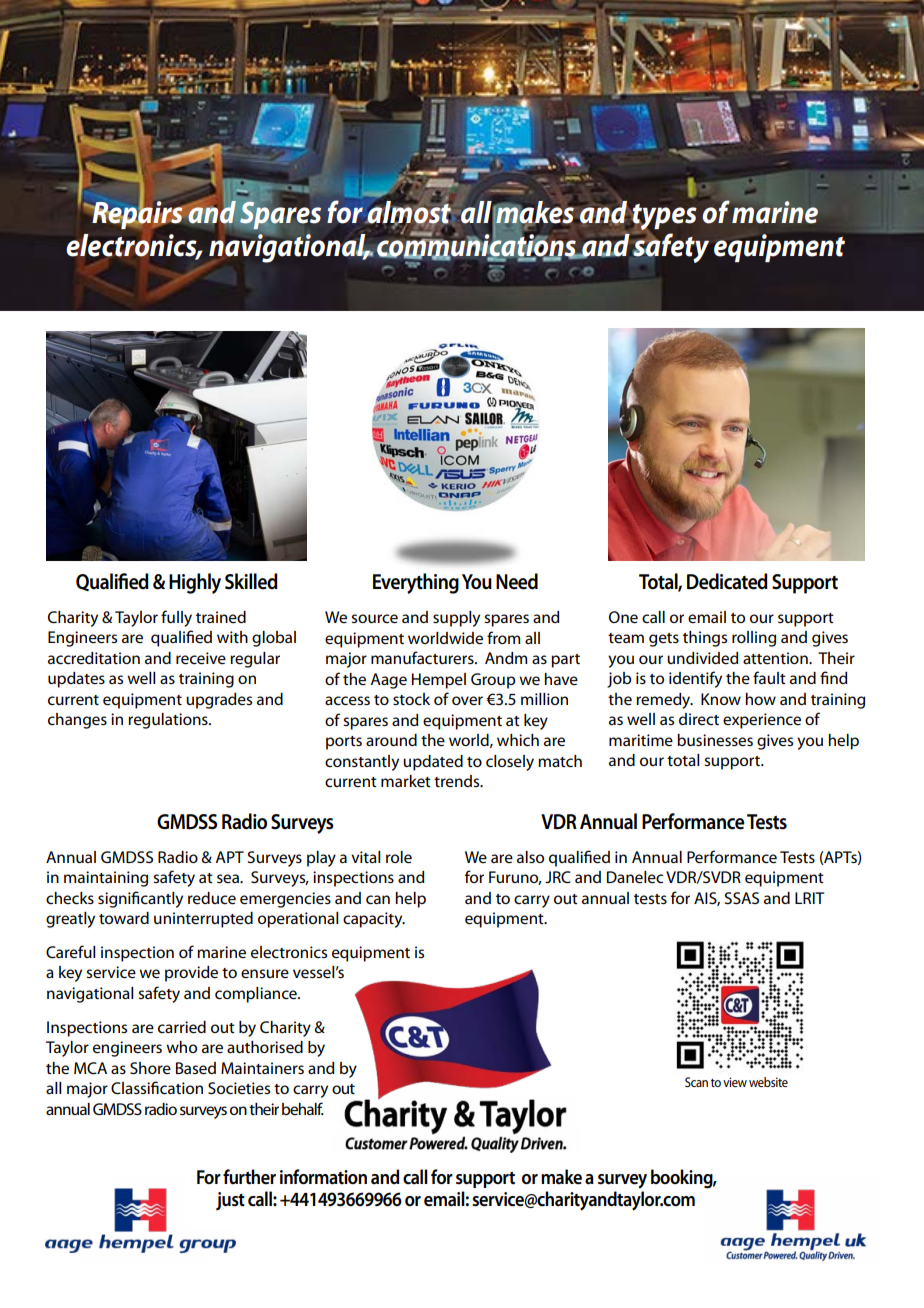 This page has height=1308, width=924. Describe the element at coordinates (409, 212) in the page. I see `almost` at that location.
